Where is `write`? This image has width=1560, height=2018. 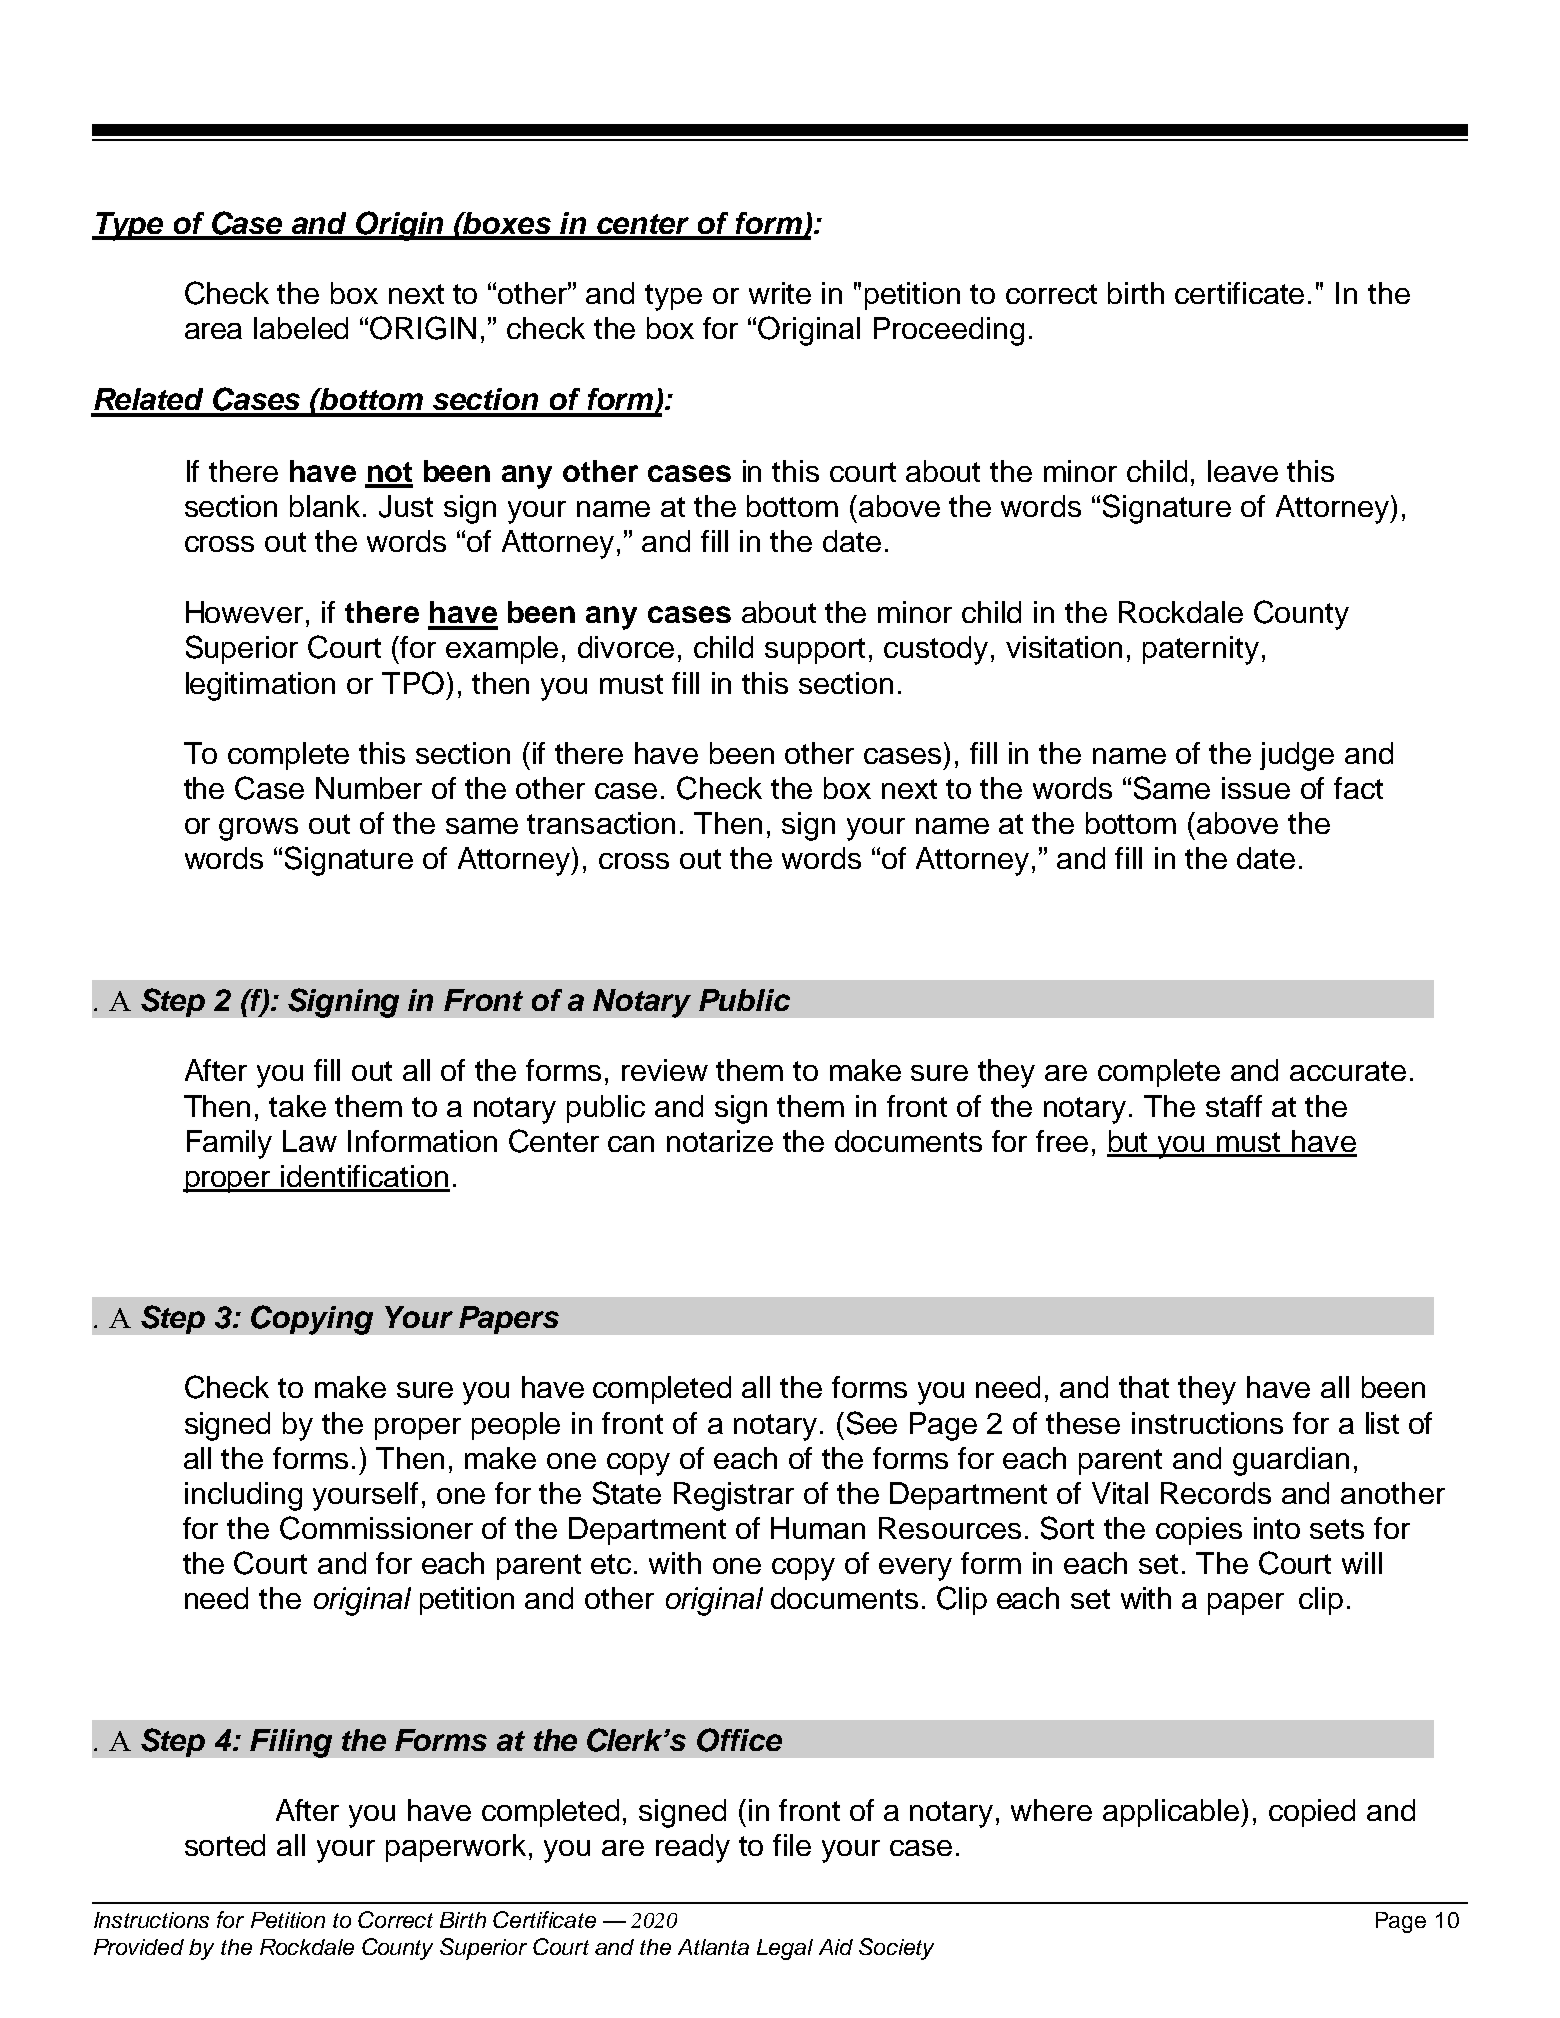
write is located at coordinates (780, 293).
